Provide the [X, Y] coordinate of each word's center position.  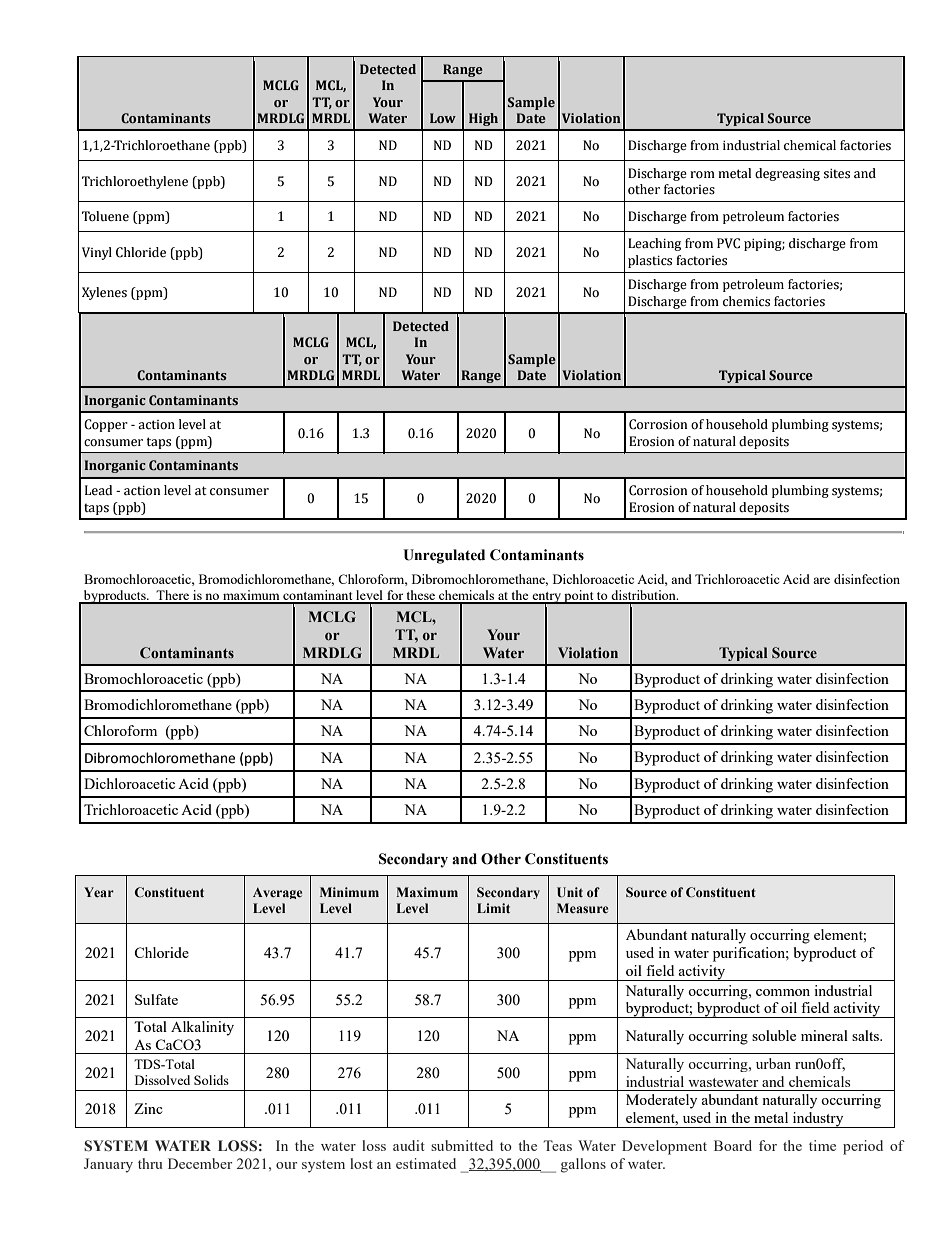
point [579, 597]
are [821, 580]
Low [443, 118]
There [173, 596]
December [200, 1163]
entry [546, 598]
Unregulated [444, 556]
